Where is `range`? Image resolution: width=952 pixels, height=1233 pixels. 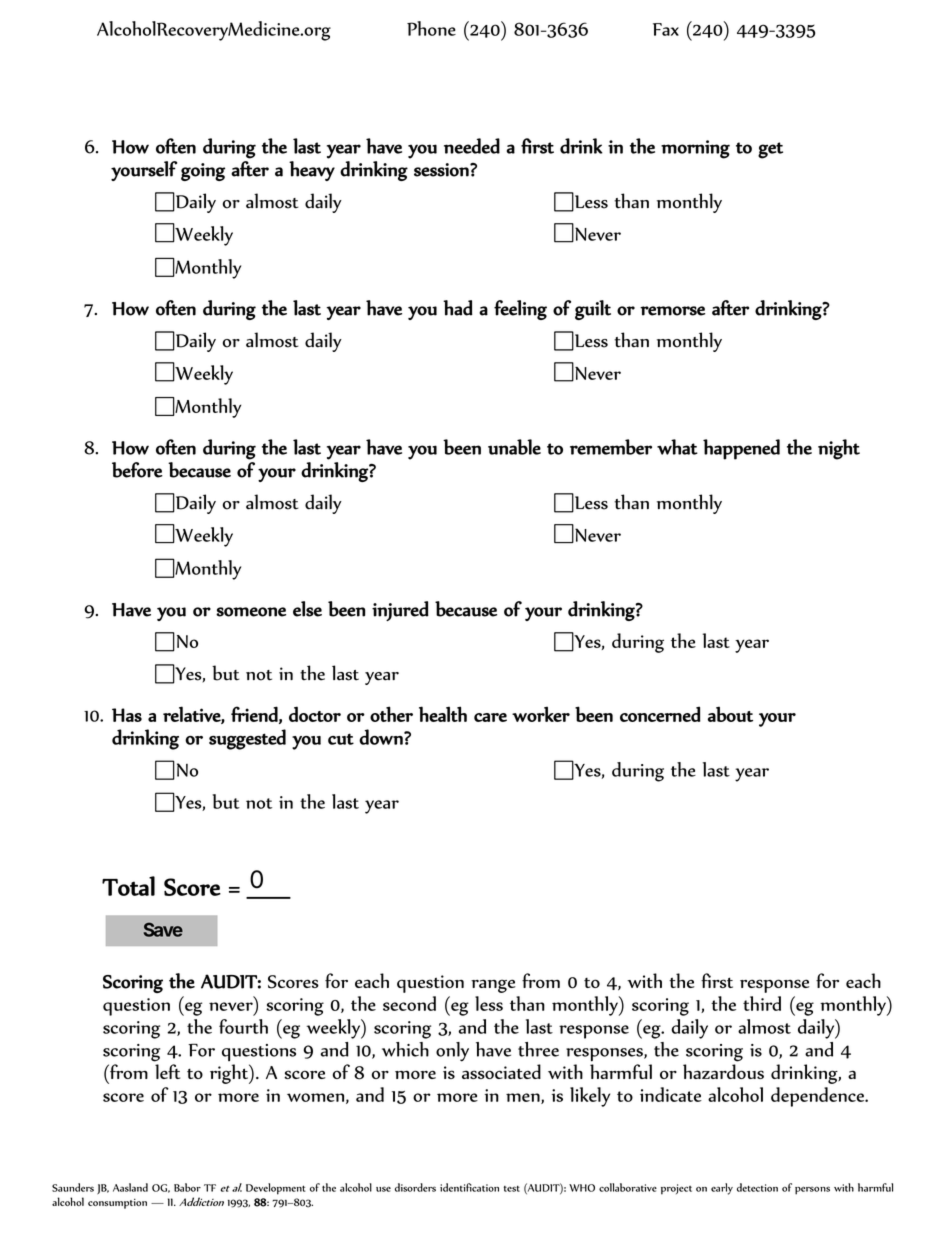 range is located at coordinates (493, 986).
